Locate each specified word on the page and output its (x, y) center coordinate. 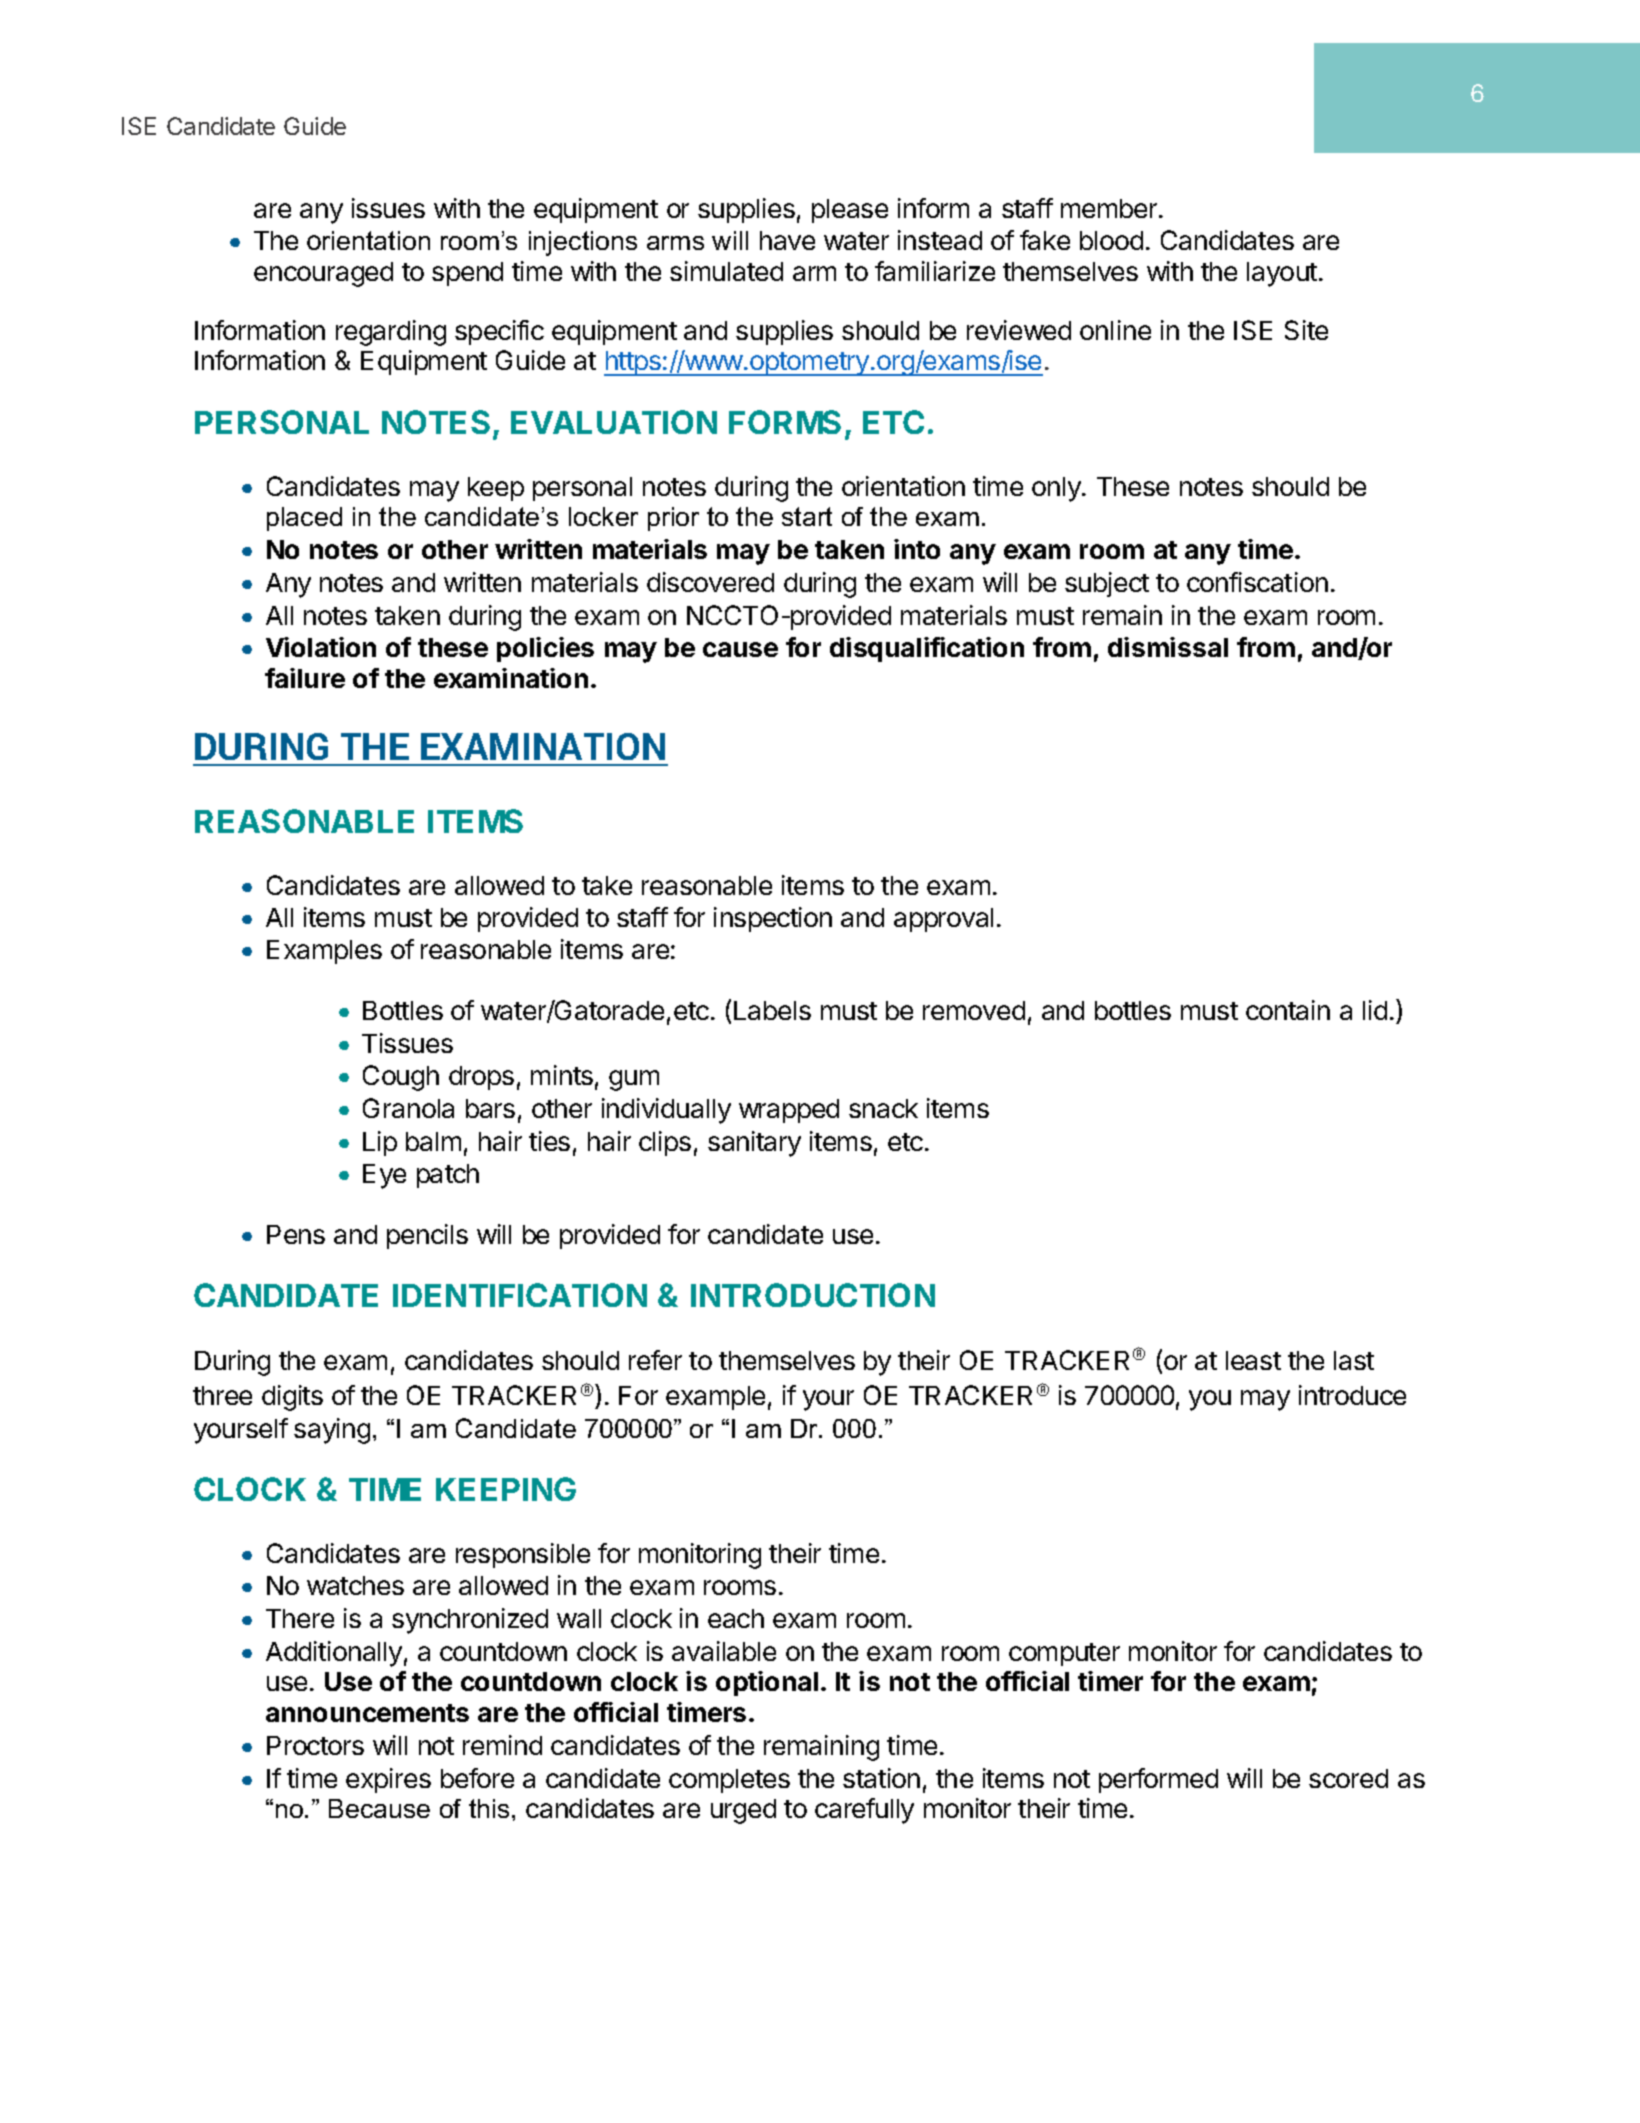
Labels (772, 1010)
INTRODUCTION (813, 1295)
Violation (321, 647)
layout (1282, 274)
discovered (710, 582)
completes (729, 1781)
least (1253, 1360)
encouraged (323, 274)
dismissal (1168, 647)
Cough (401, 1078)
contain (1288, 1010)
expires (388, 1780)
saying (332, 1431)
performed (1158, 1780)
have (787, 240)
